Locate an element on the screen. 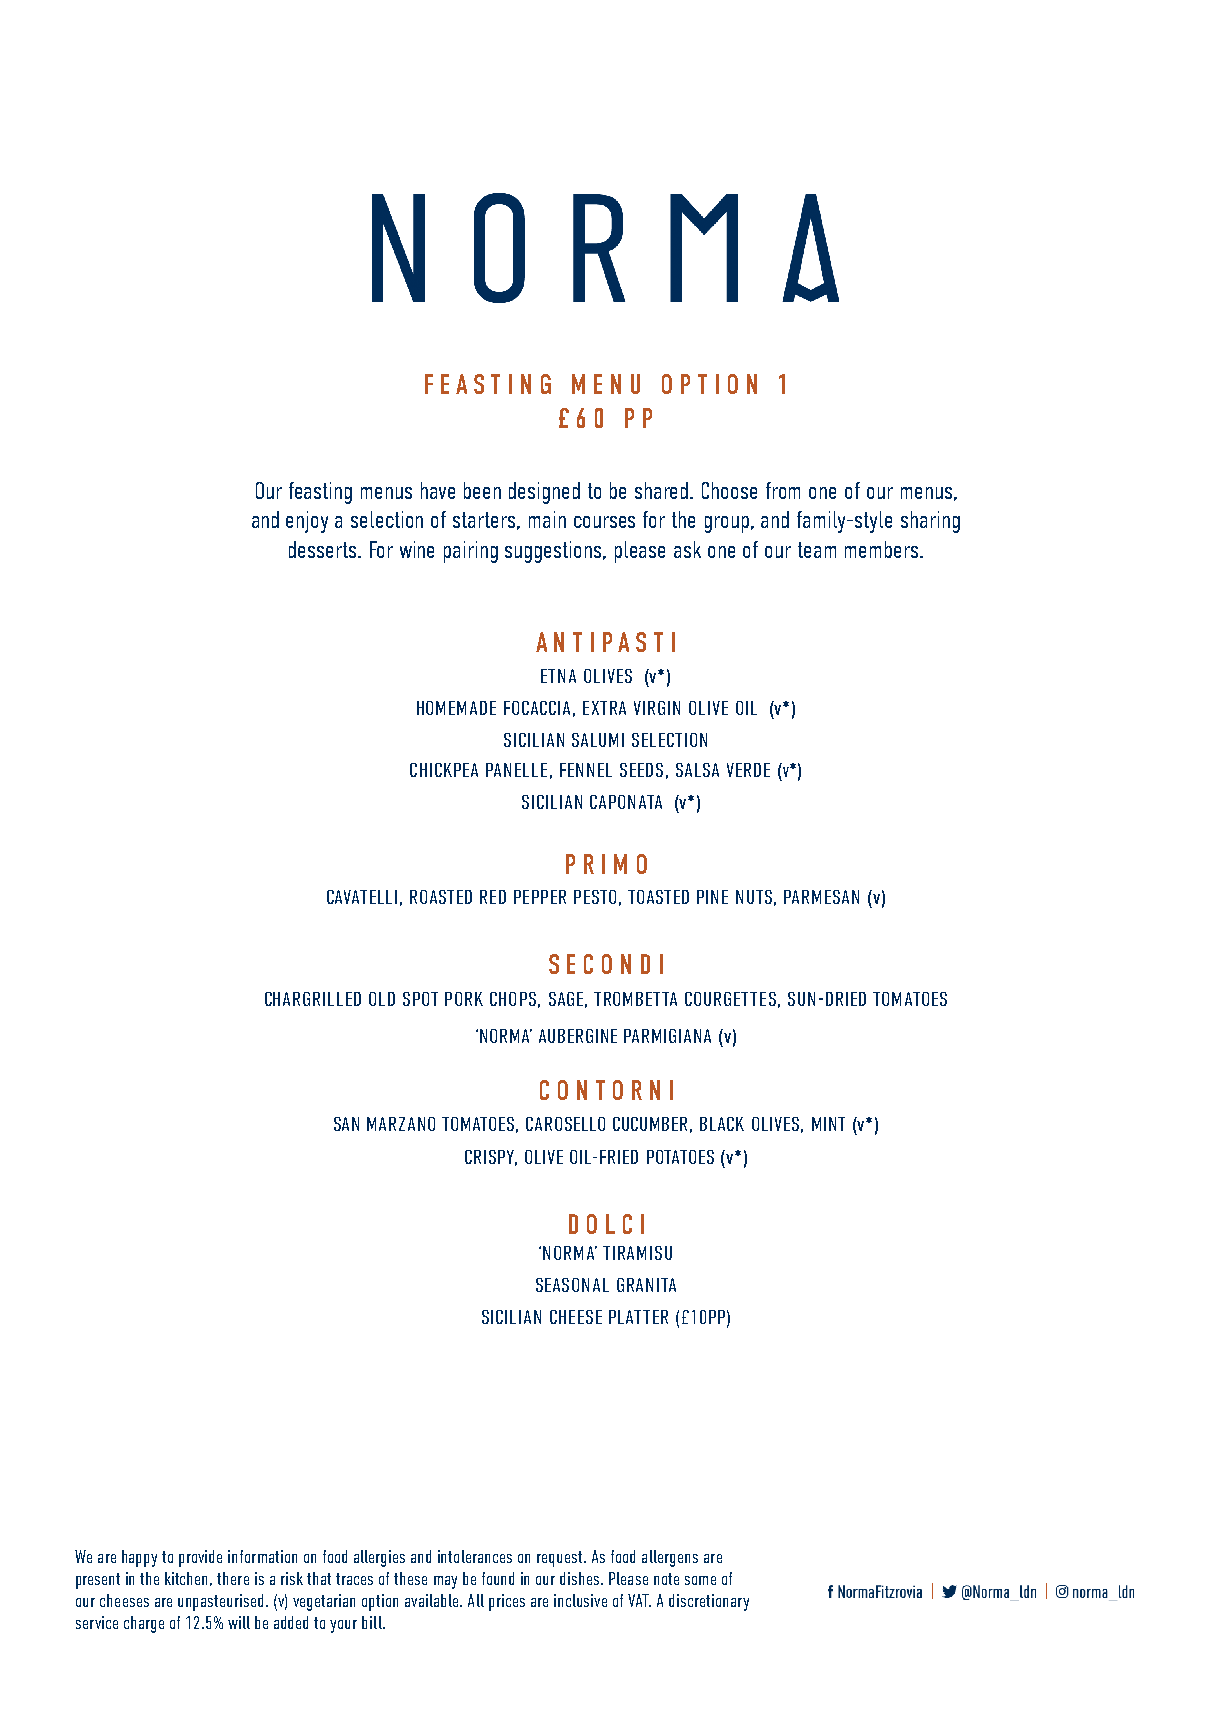 Image resolution: width=1212 pixels, height=1714 pixels. SEASONAL is located at coordinates (572, 1285).
